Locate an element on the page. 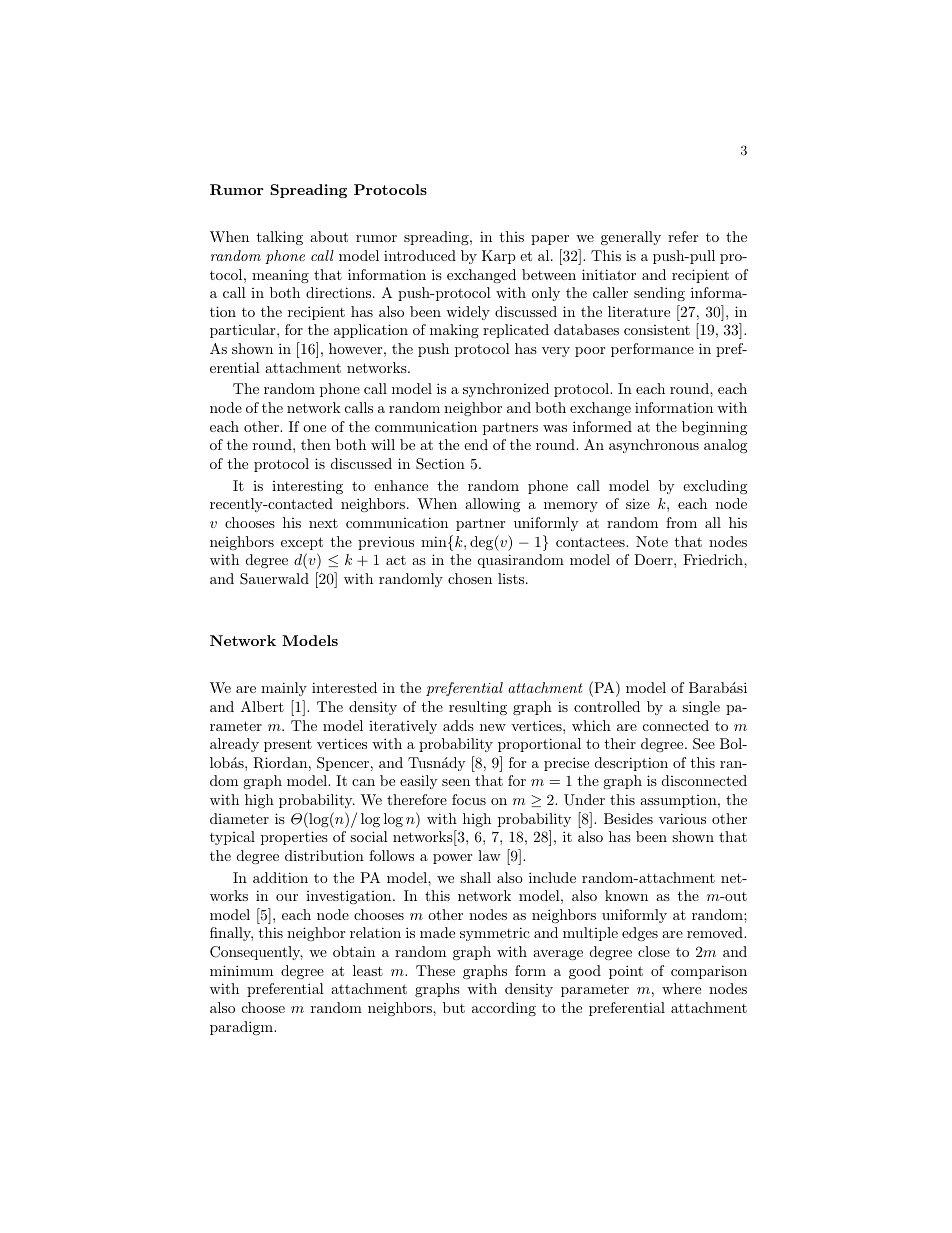 Image resolution: width=952 pixels, height=1233 pixels. where is located at coordinates (681, 988).
